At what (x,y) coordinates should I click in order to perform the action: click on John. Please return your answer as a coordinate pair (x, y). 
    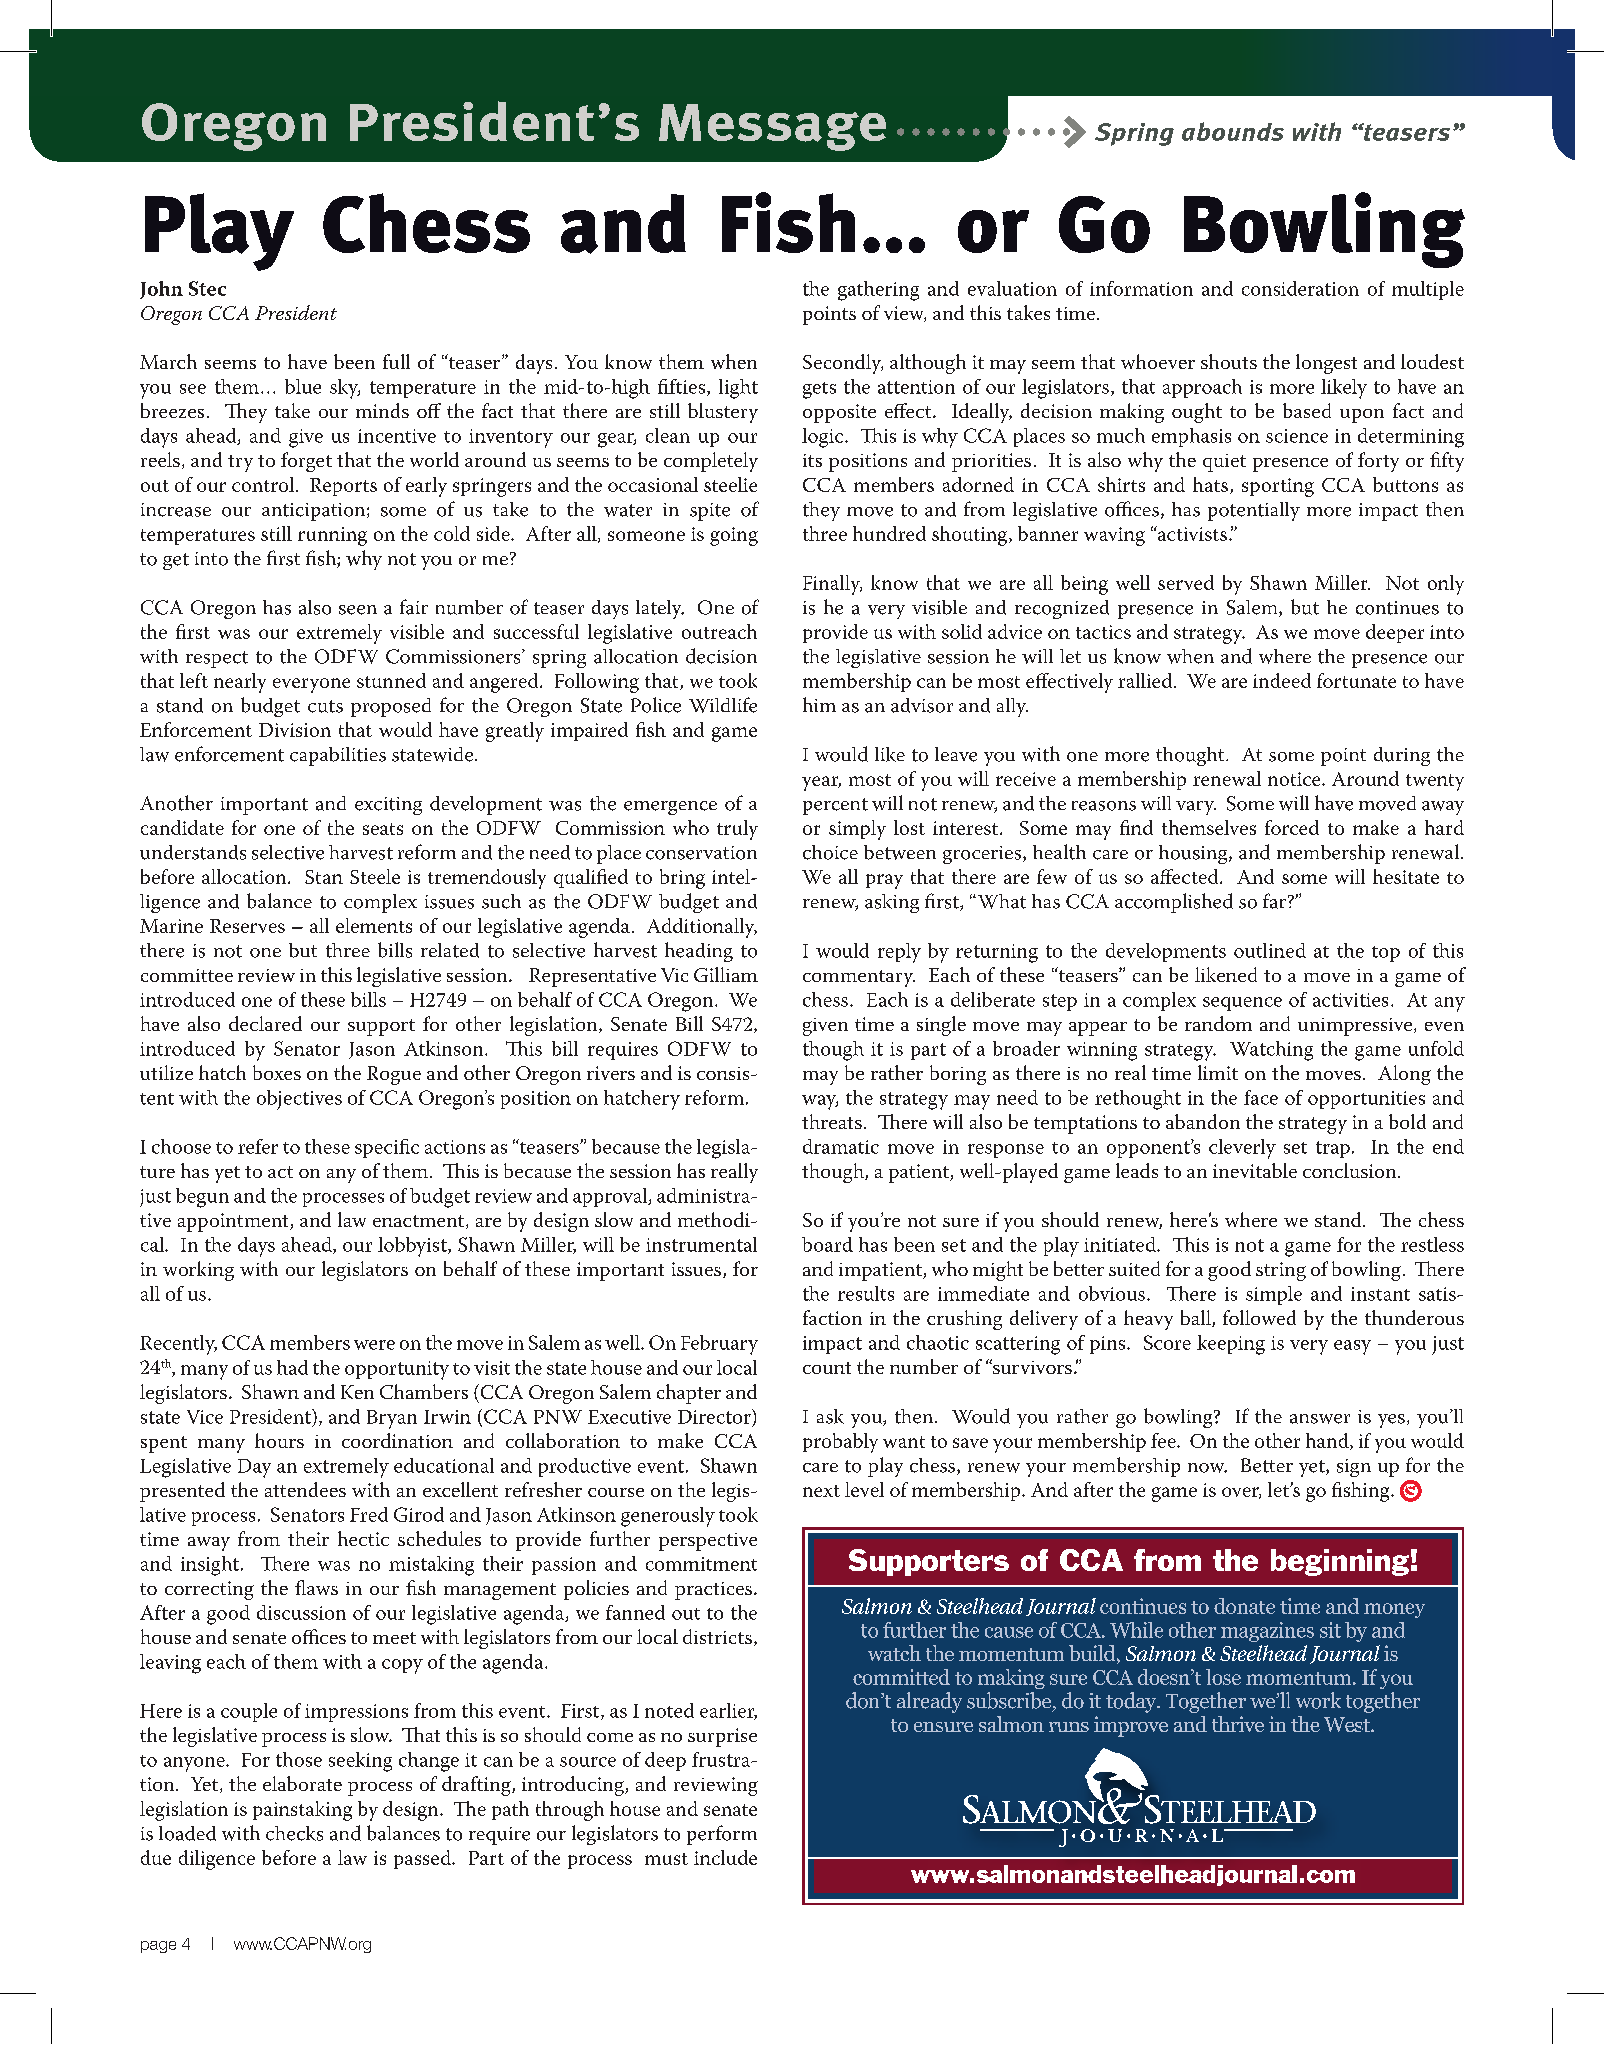
    Looking at the image, I should click on (161, 290).
